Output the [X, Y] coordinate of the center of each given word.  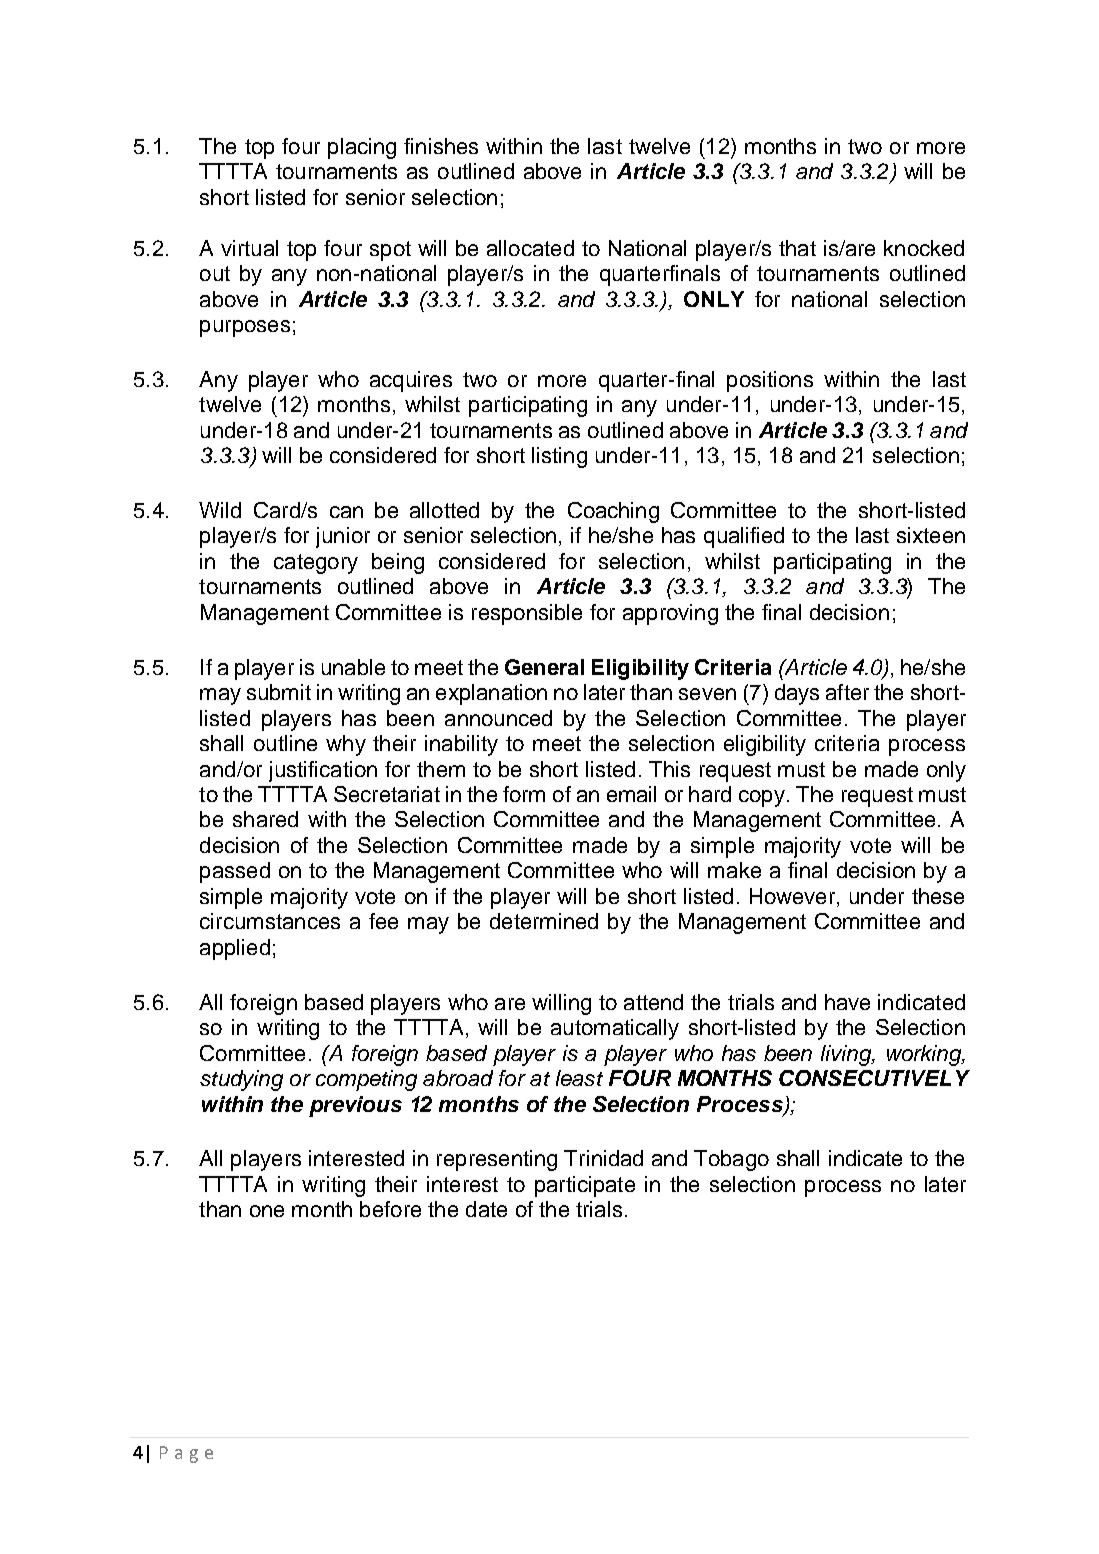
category [316, 564]
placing [362, 148]
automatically [615, 1029]
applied [235, 949]
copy [762, 798]
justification [323, 771]
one [267, 1211]
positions [770, 381]
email [631, 794]
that [797, 248]
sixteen [931, 535]
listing [559, 457]
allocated [530, 248]
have [847, 1002]
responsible [527, 614]
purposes [245, 328]
